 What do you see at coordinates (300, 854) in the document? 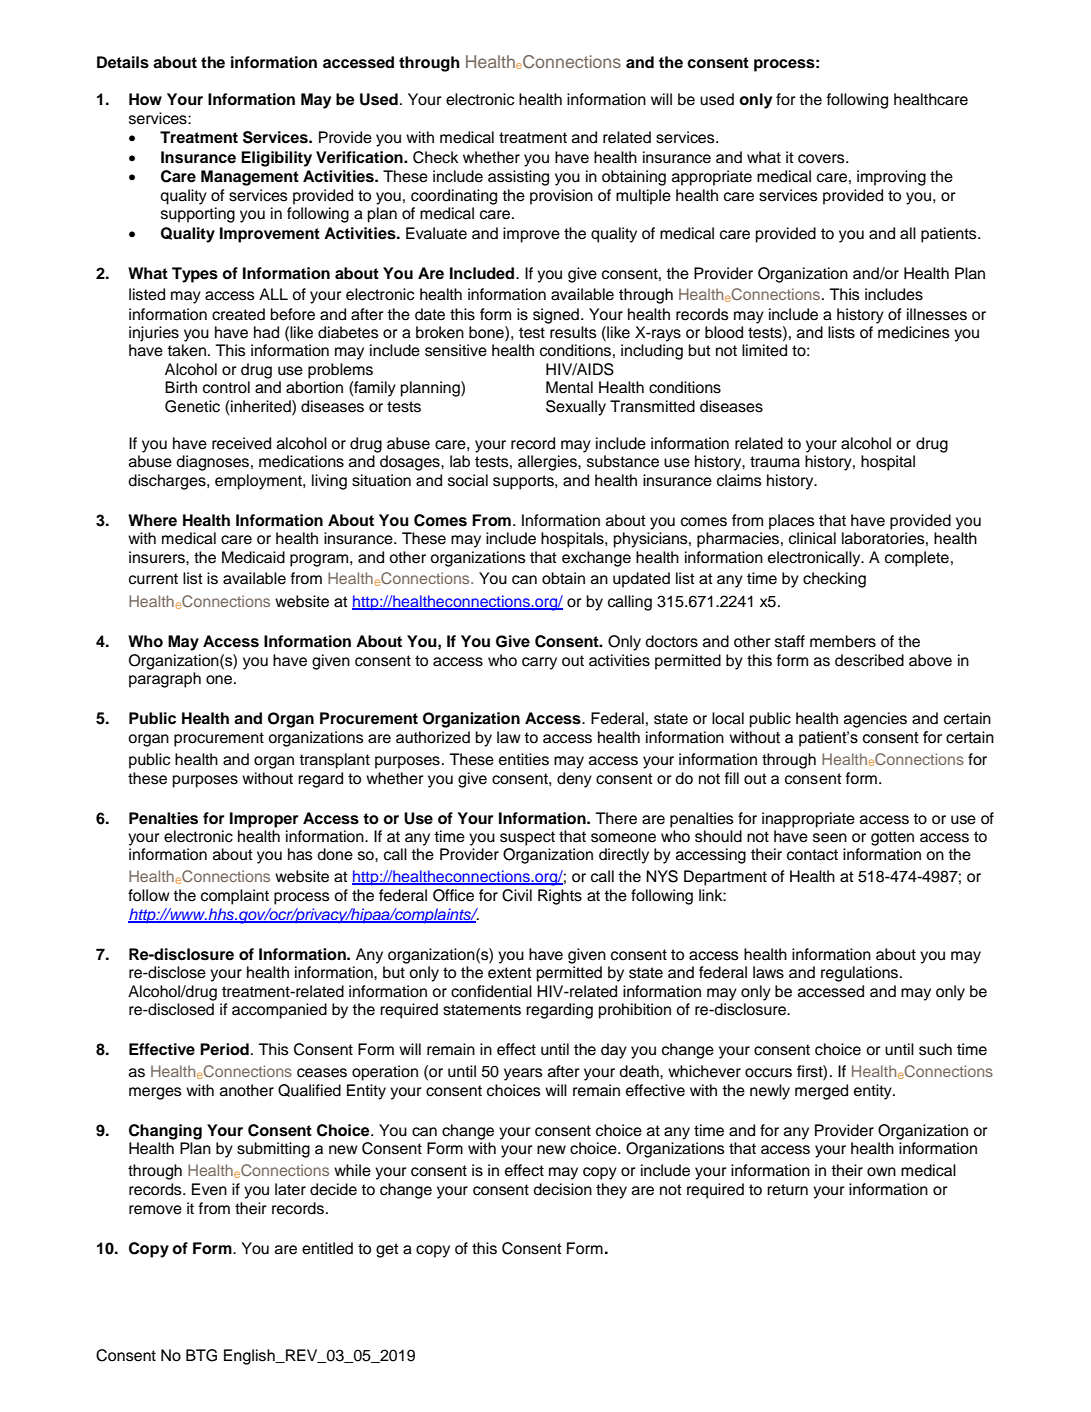
I see `has` at bounding box center [300, 854].
